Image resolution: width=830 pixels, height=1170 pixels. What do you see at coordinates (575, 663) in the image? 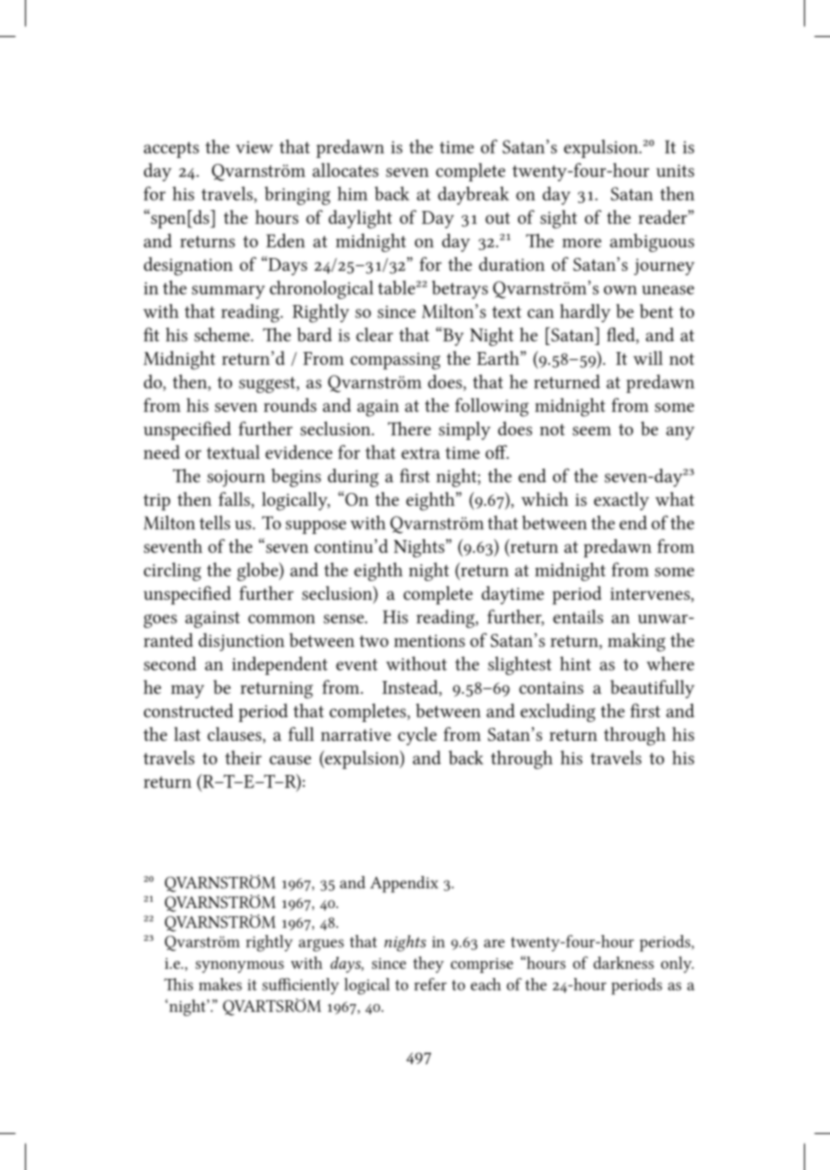
I see `hint` at bounding box center [575, 663].
